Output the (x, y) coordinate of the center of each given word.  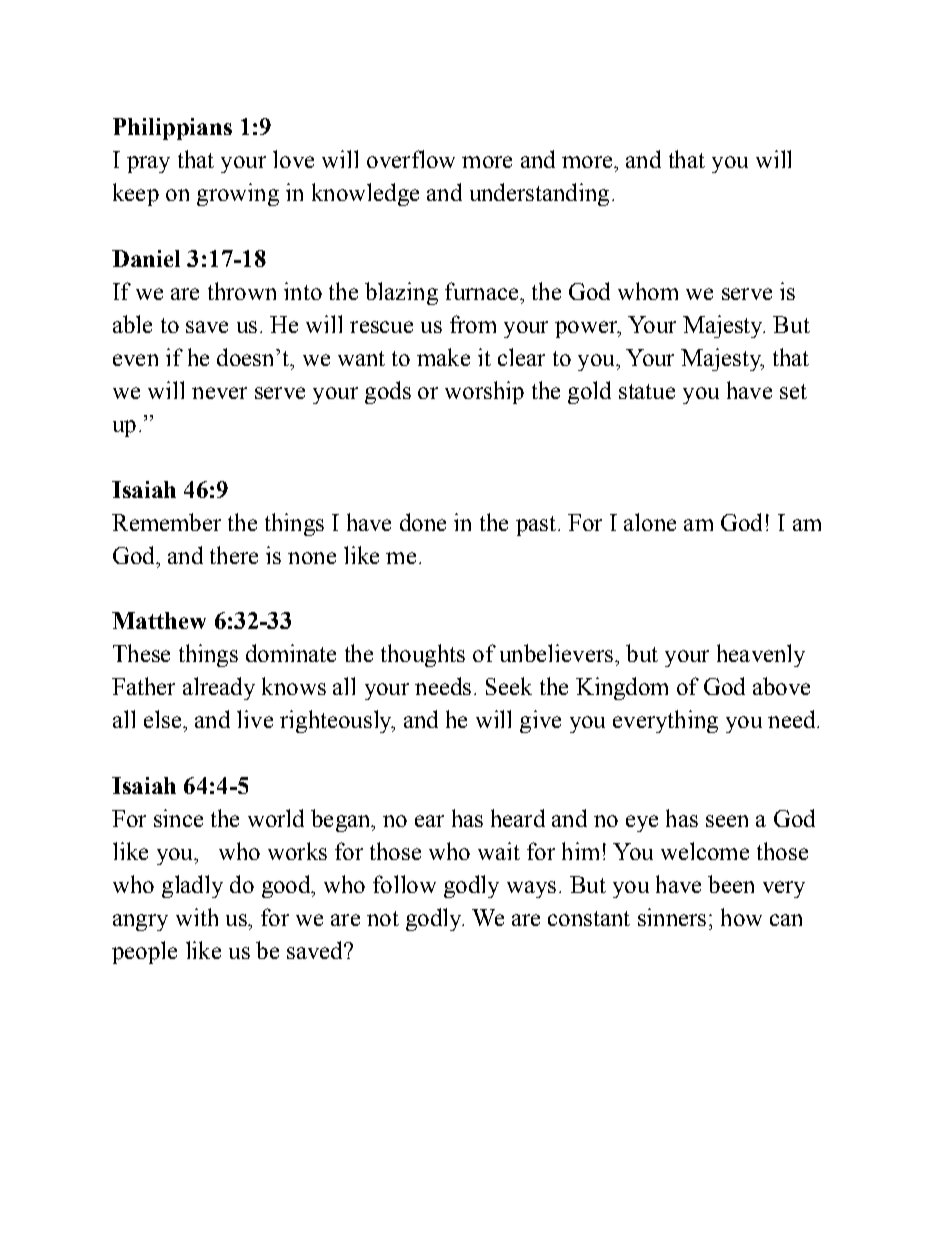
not (383, 918)
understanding (539, 194)
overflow (411, 159)
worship (484, 392)
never (219, 393)
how (741, 917)
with (197, 917)
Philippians (172, 129)
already (219, 688)
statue (647, 391)
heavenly (761, 655)
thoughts (423, 655)
